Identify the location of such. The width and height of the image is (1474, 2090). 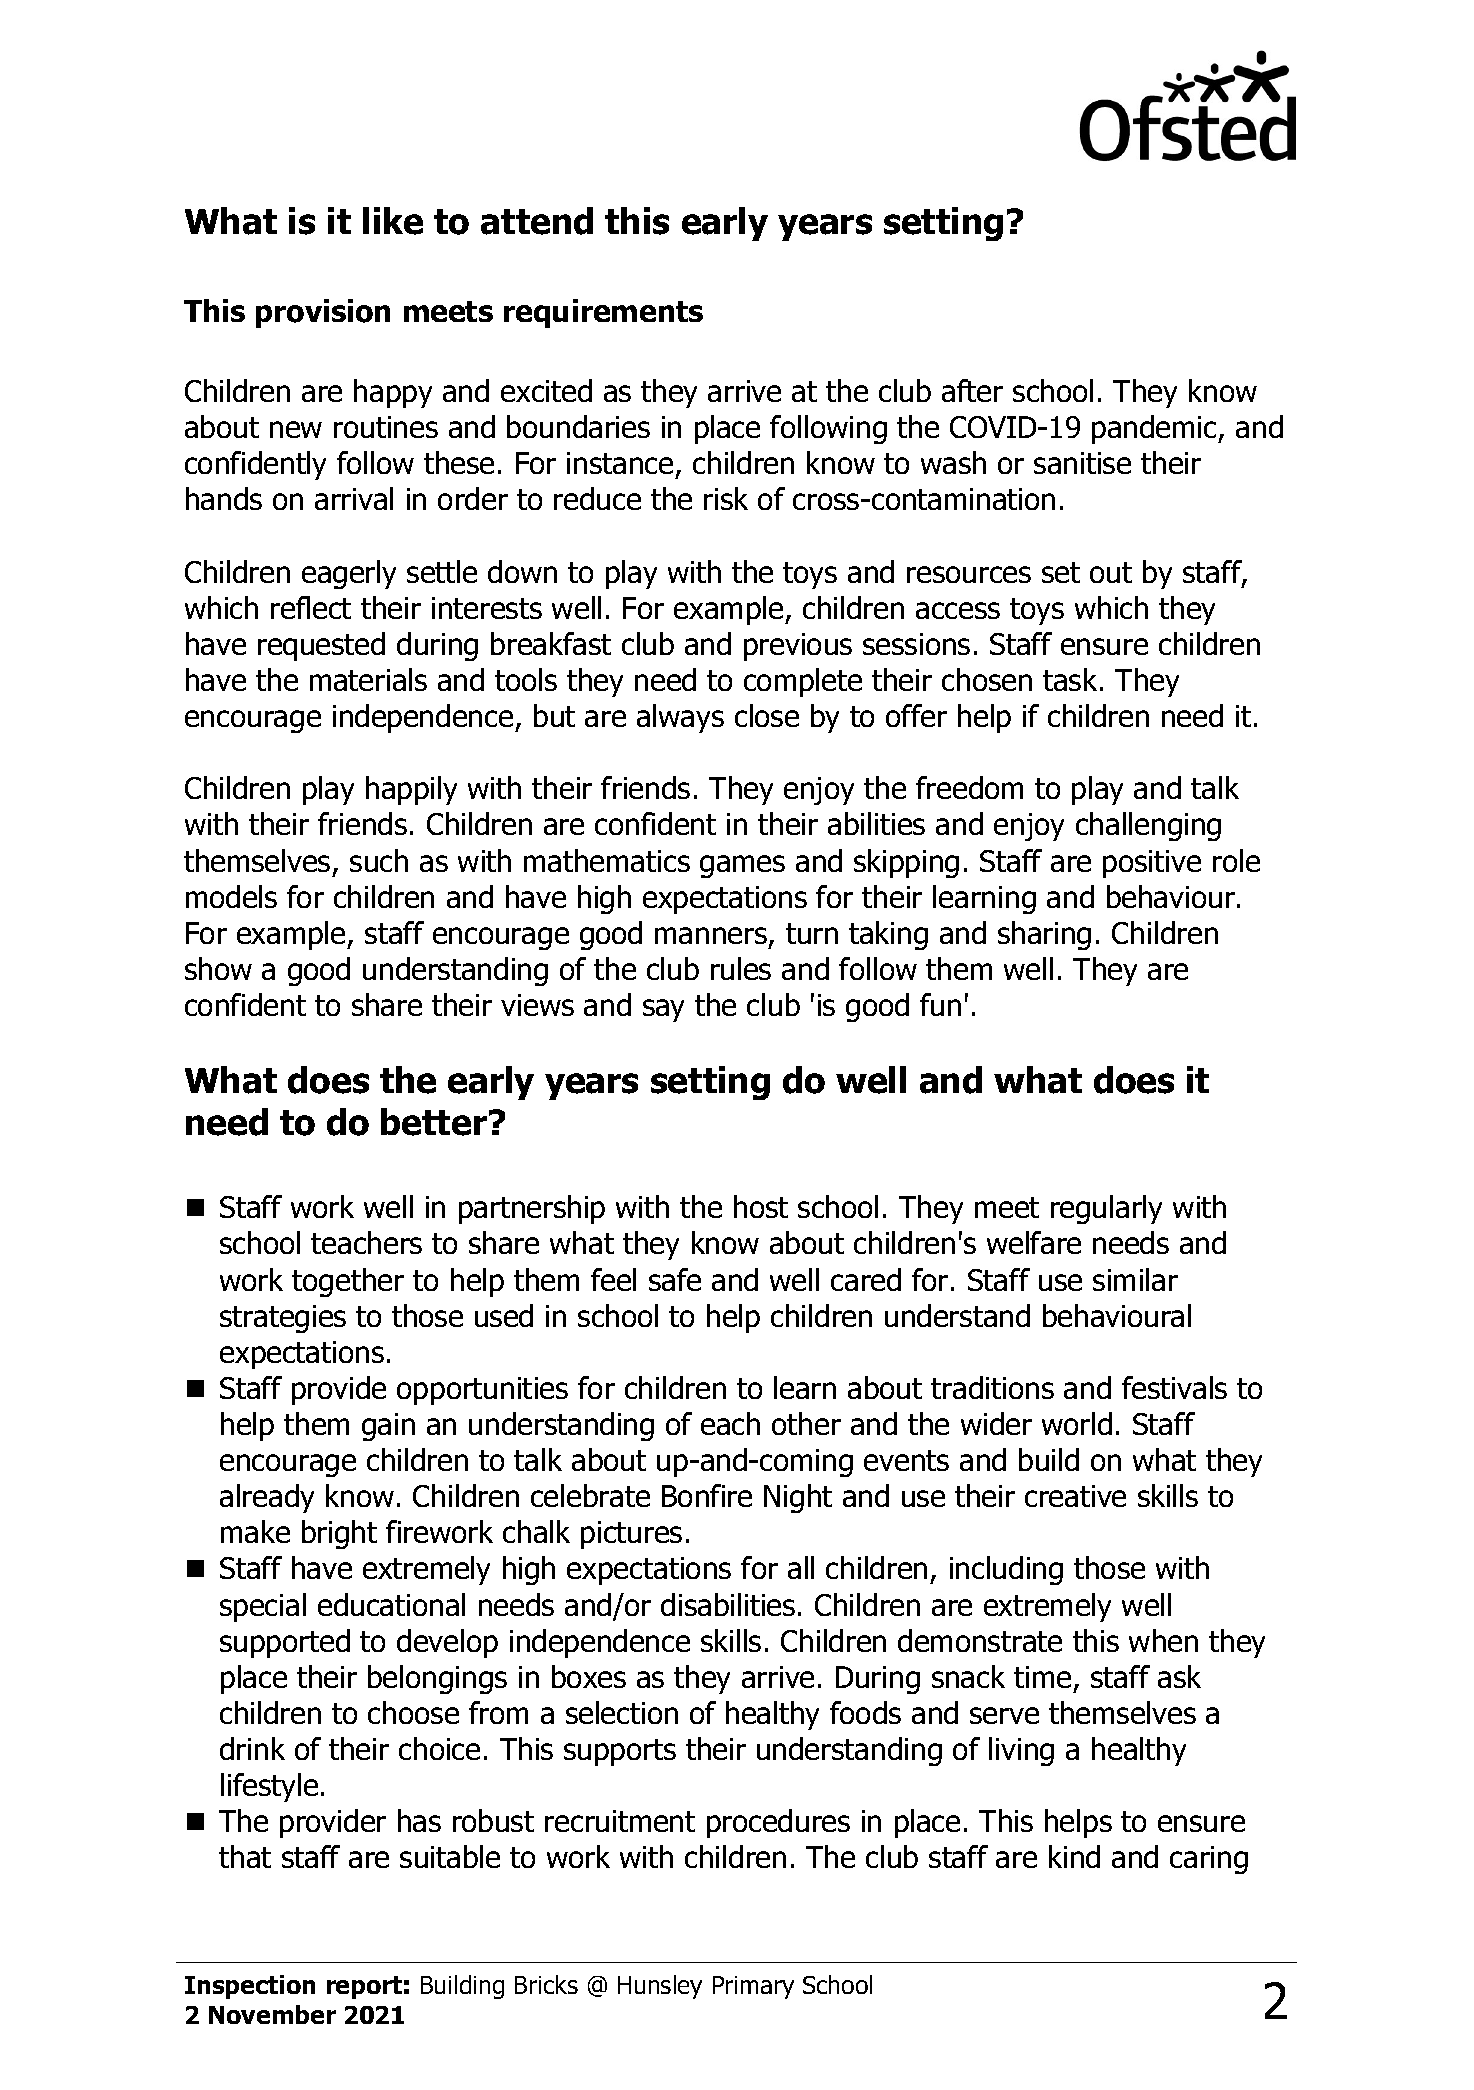
(379, 860).
